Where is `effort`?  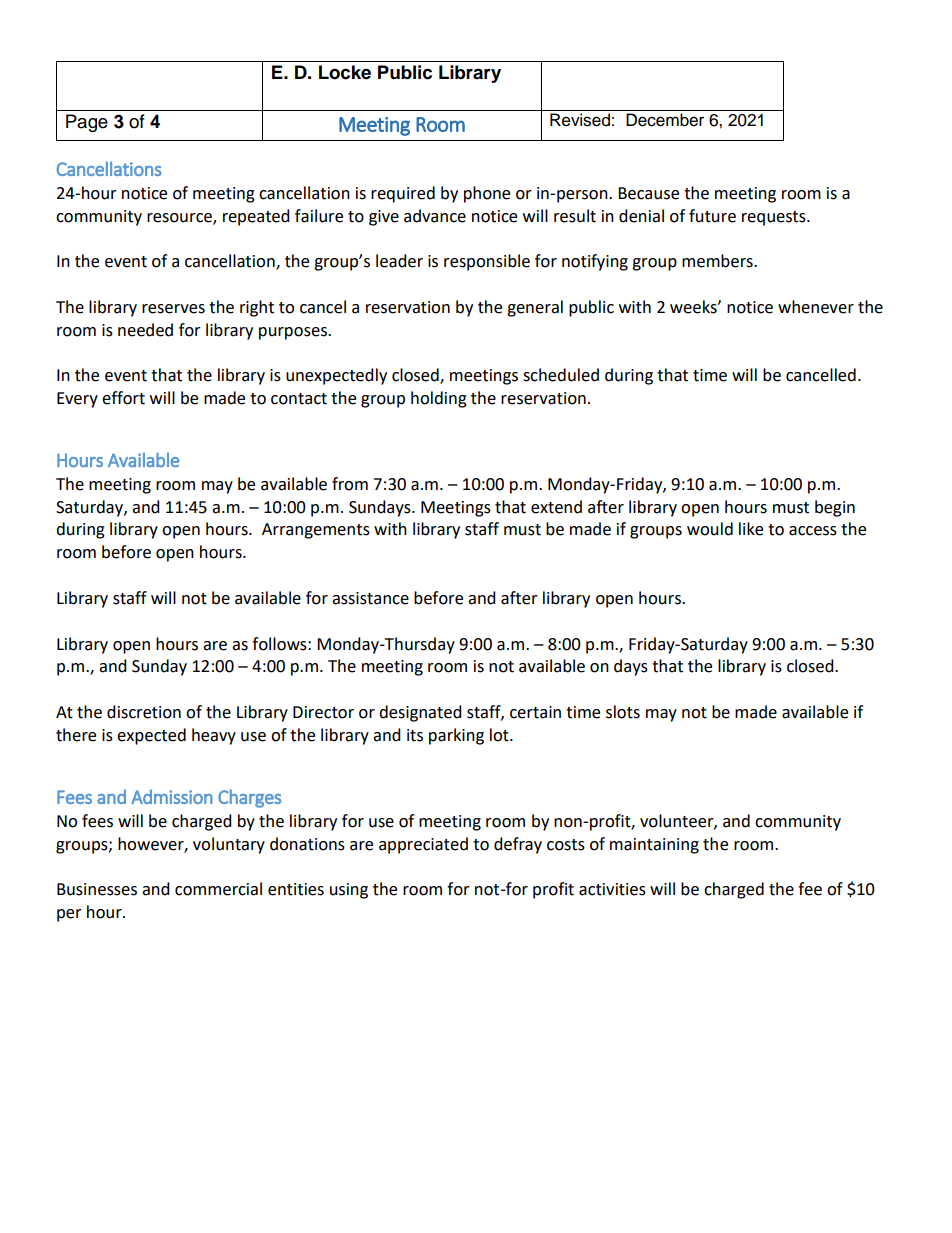
effort is located at coordinates (123, 398).
